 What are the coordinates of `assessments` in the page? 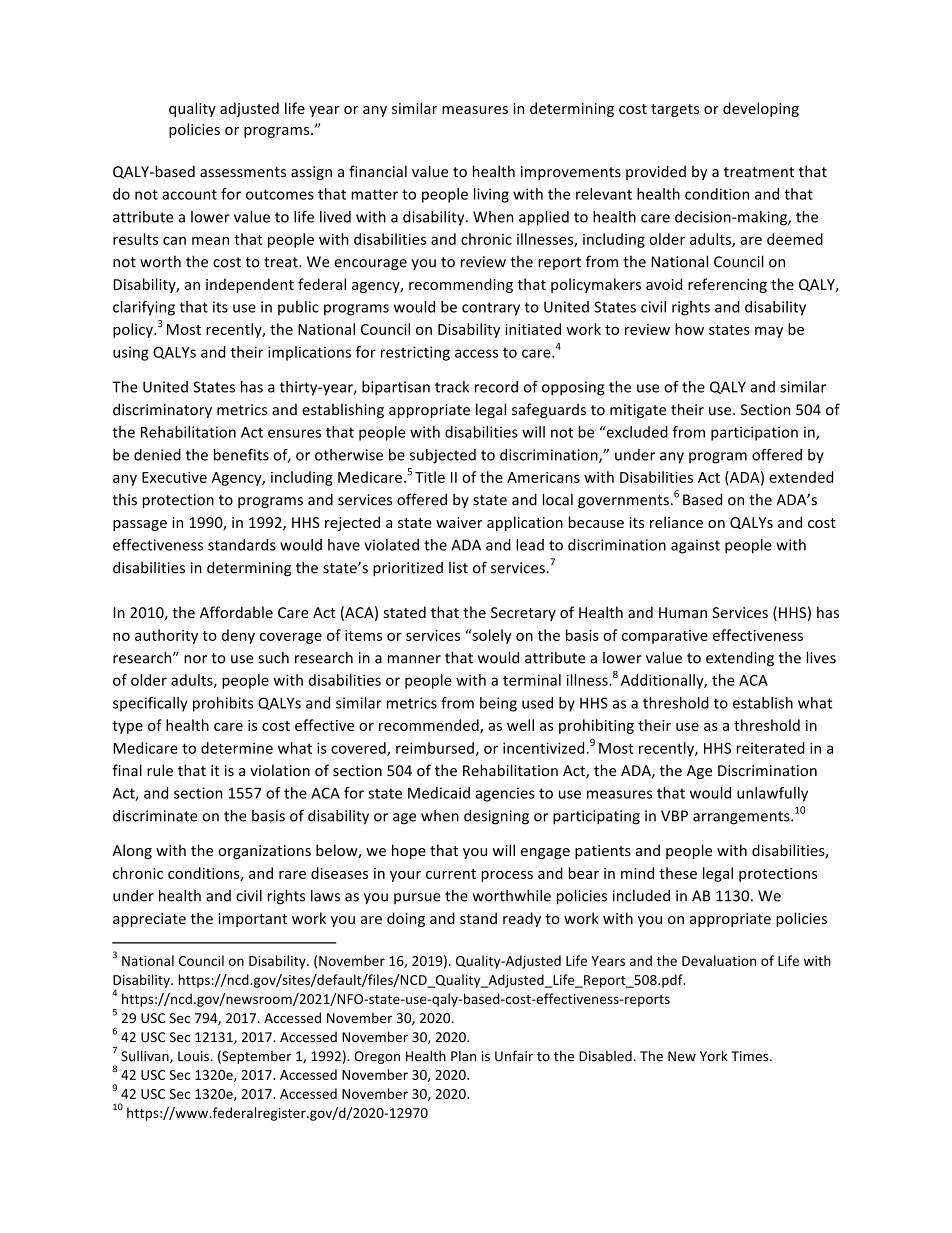 It's located at (243, 172).
